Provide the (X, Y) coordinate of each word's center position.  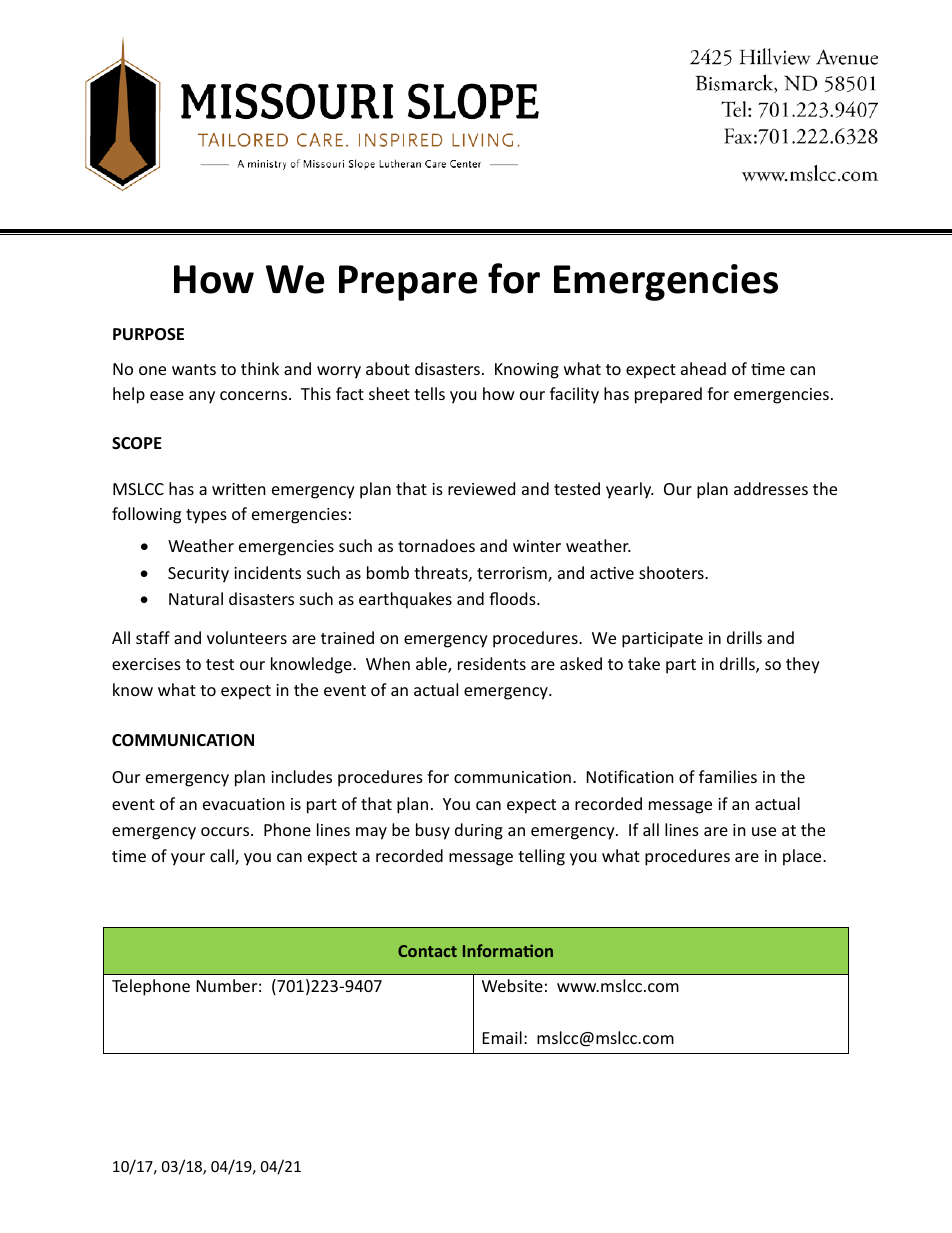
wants (194, 369)
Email (502, 1037)
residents (492, 663)
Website (512, 985)
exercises (146, 664)
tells (429, 393)
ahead (703, 368)
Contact (427, 951)
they (803, 665)
